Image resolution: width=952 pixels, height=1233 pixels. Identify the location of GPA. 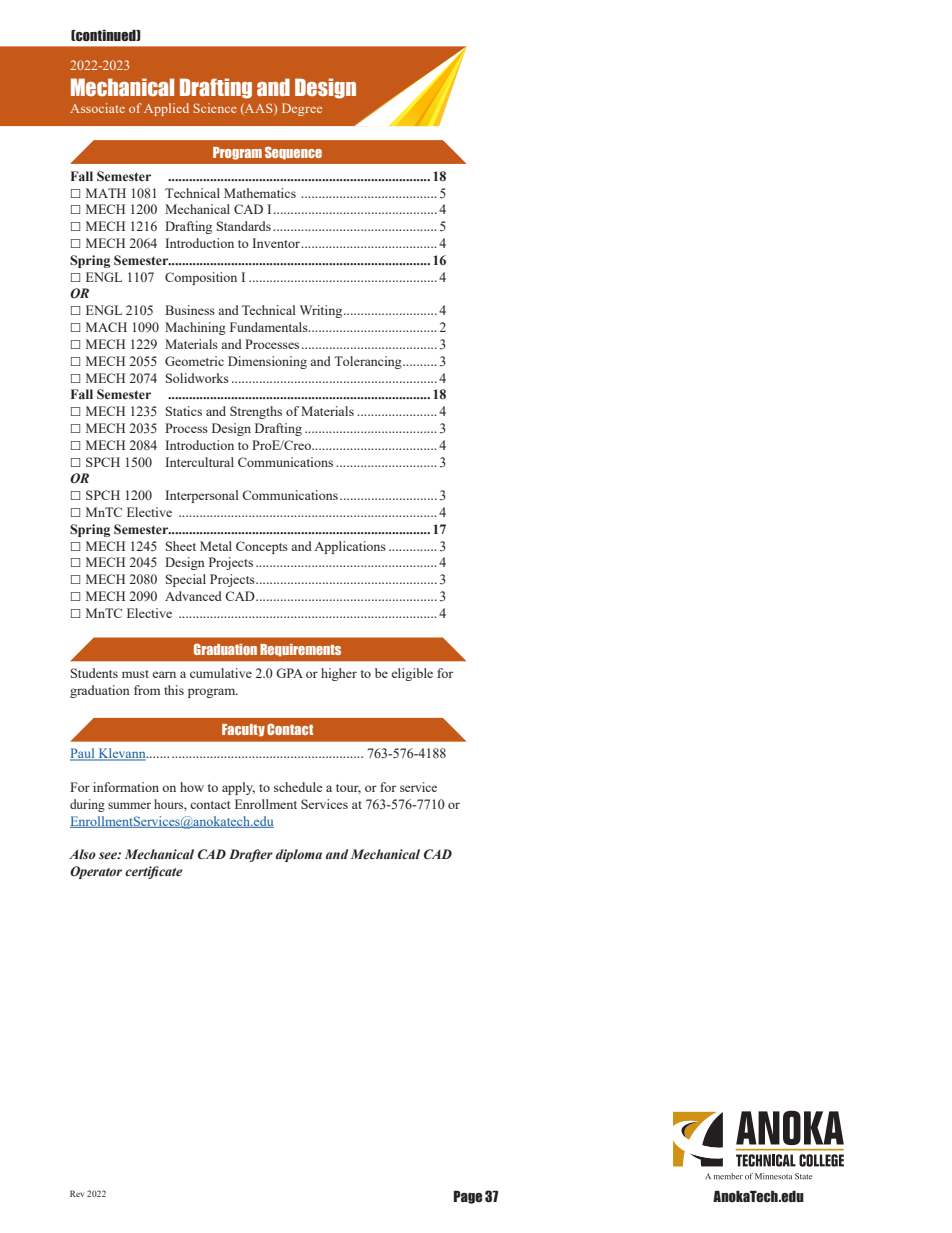
(289, 673).
